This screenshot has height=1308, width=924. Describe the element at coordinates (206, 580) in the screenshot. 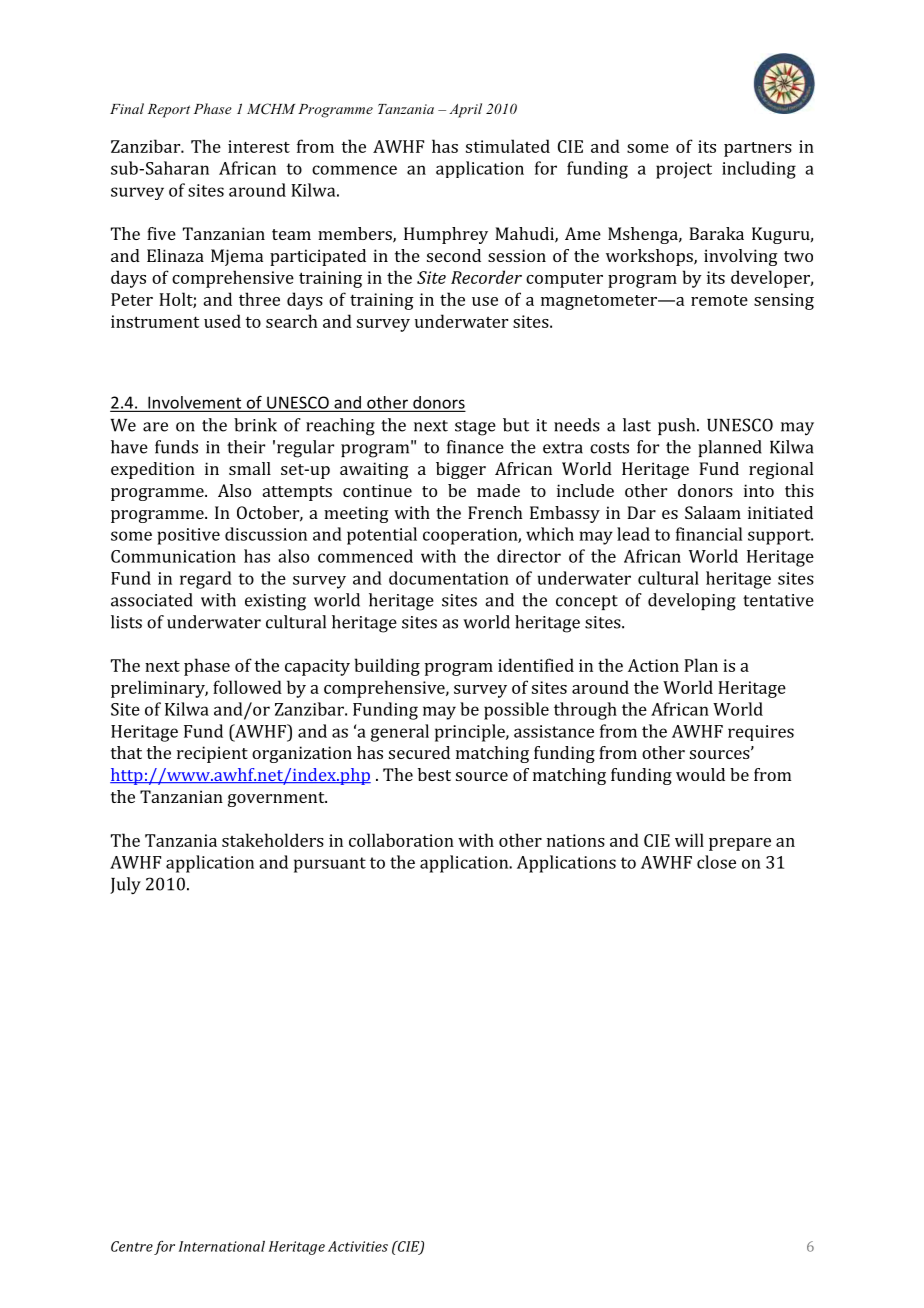

I see `regard` at that location.
